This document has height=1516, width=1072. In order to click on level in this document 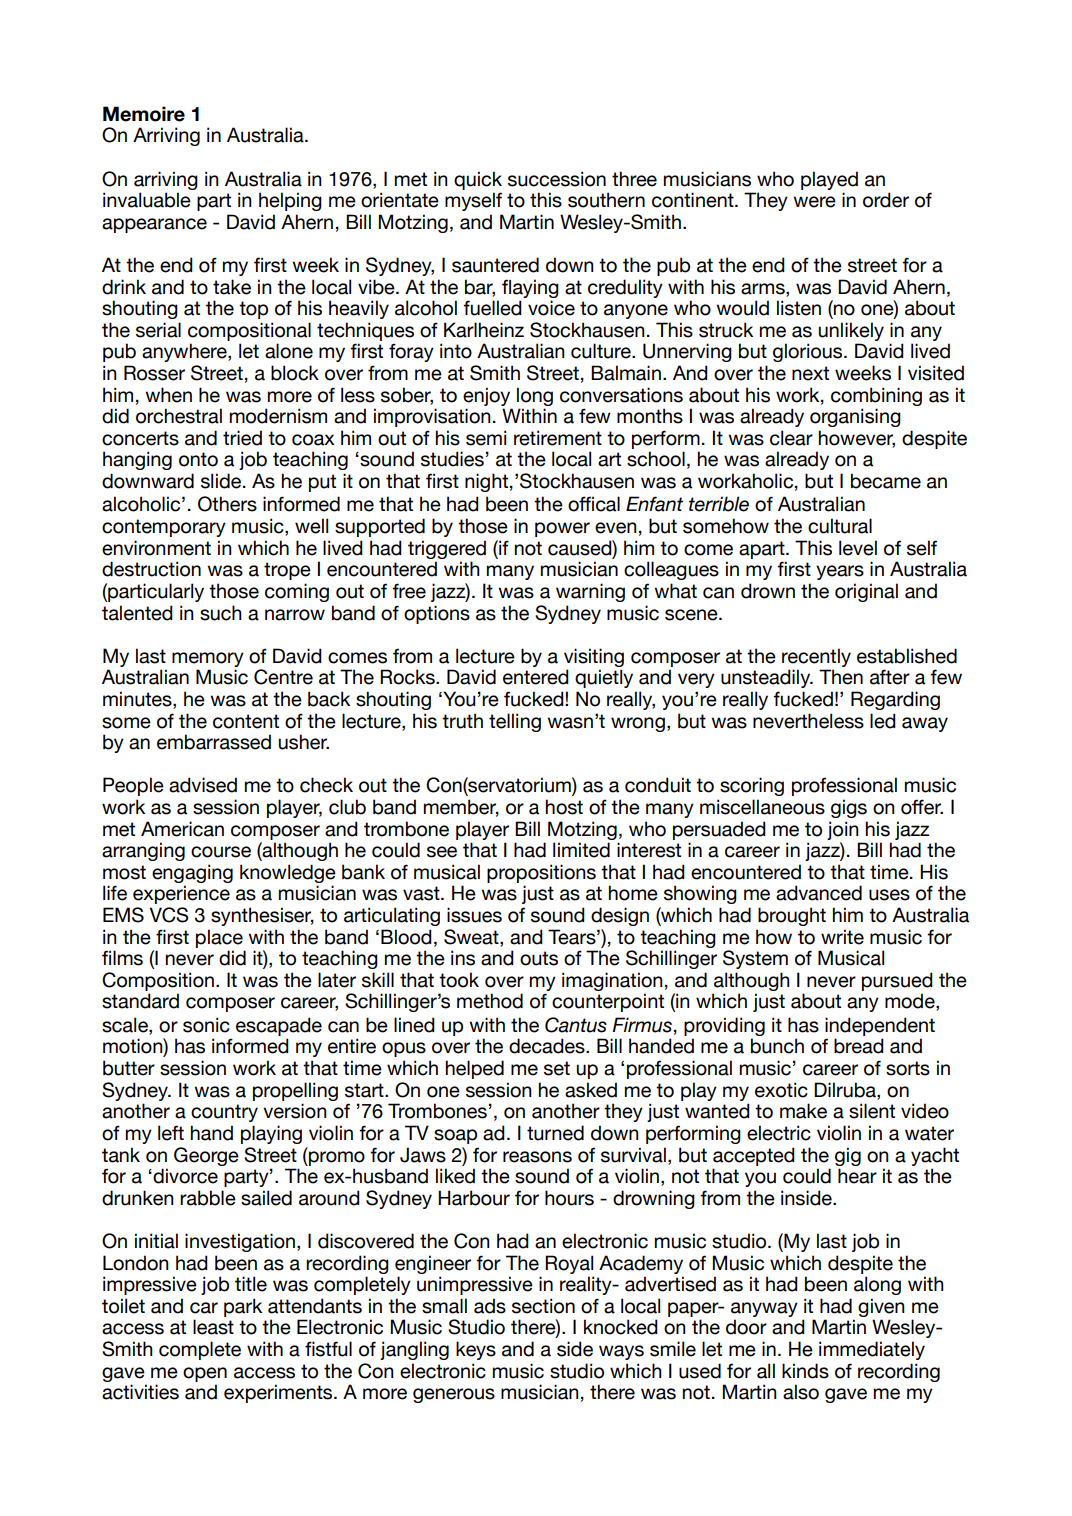, I will do `click(858, 548)`.
